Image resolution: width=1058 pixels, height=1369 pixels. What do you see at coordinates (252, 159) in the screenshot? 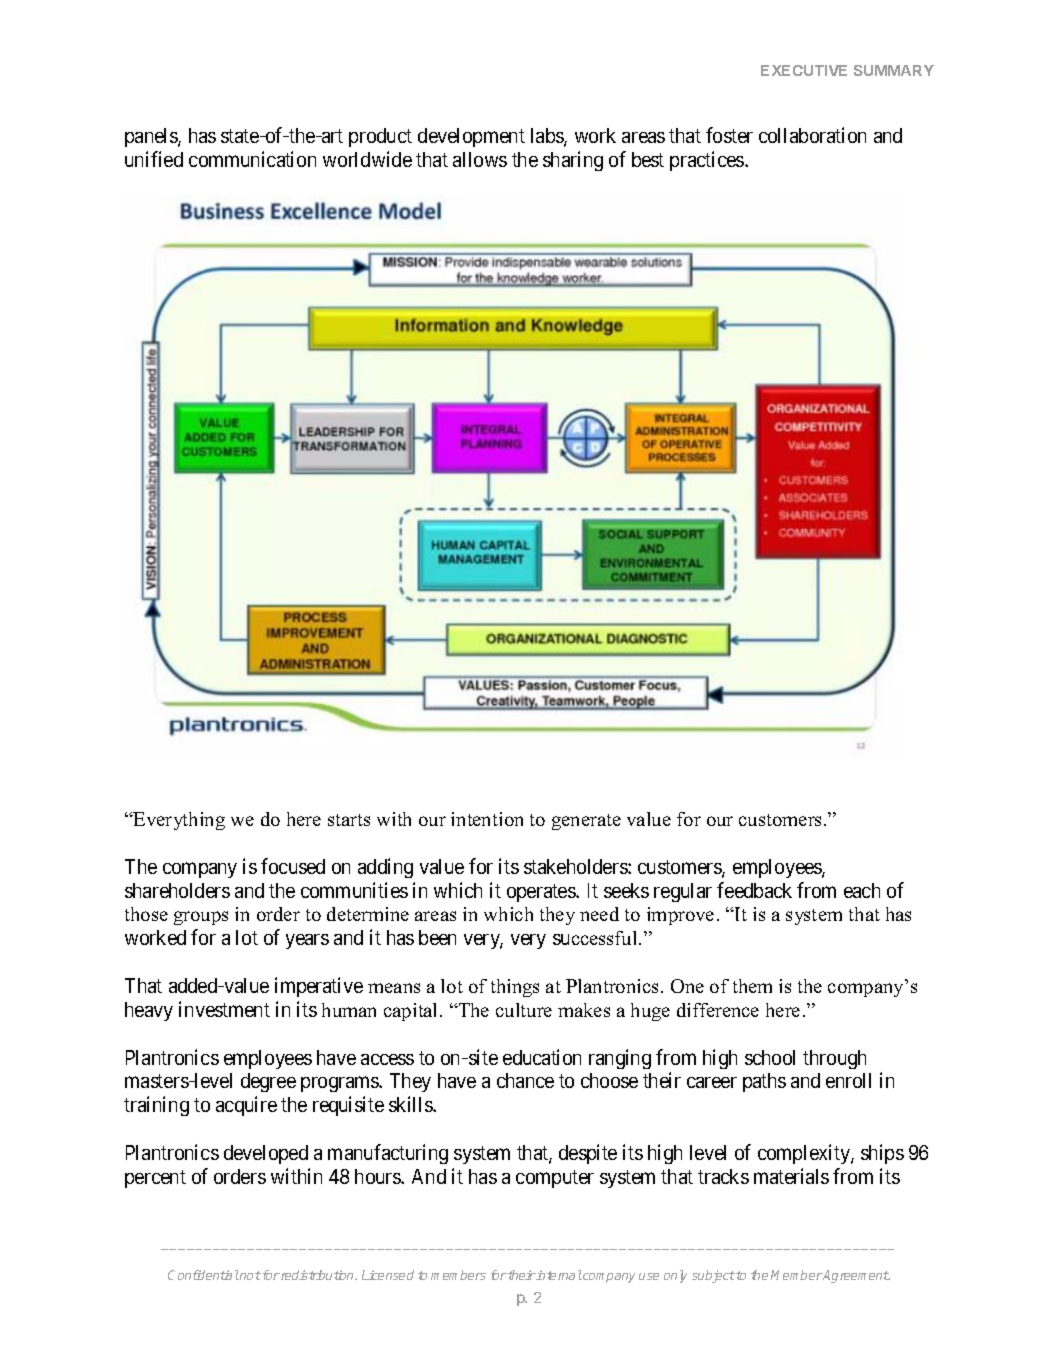
I see `communication` at bounding box center [252, 159].
